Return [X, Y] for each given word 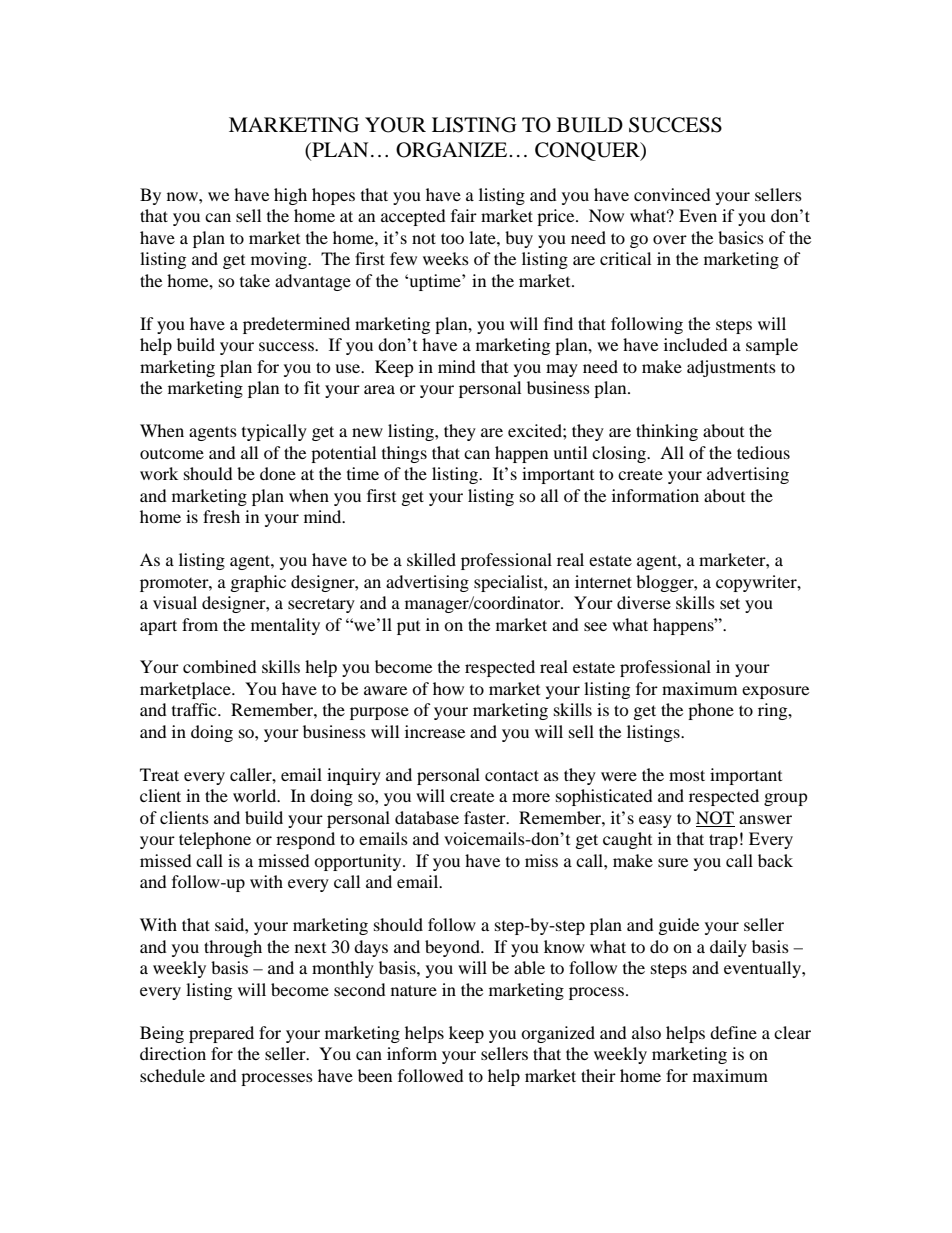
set [730, 603]
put [408, 628]
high [290, 196]
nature [414, 990]
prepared [221, 1034]
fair [464, 215]
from [200, 624]
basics [741, 237]
